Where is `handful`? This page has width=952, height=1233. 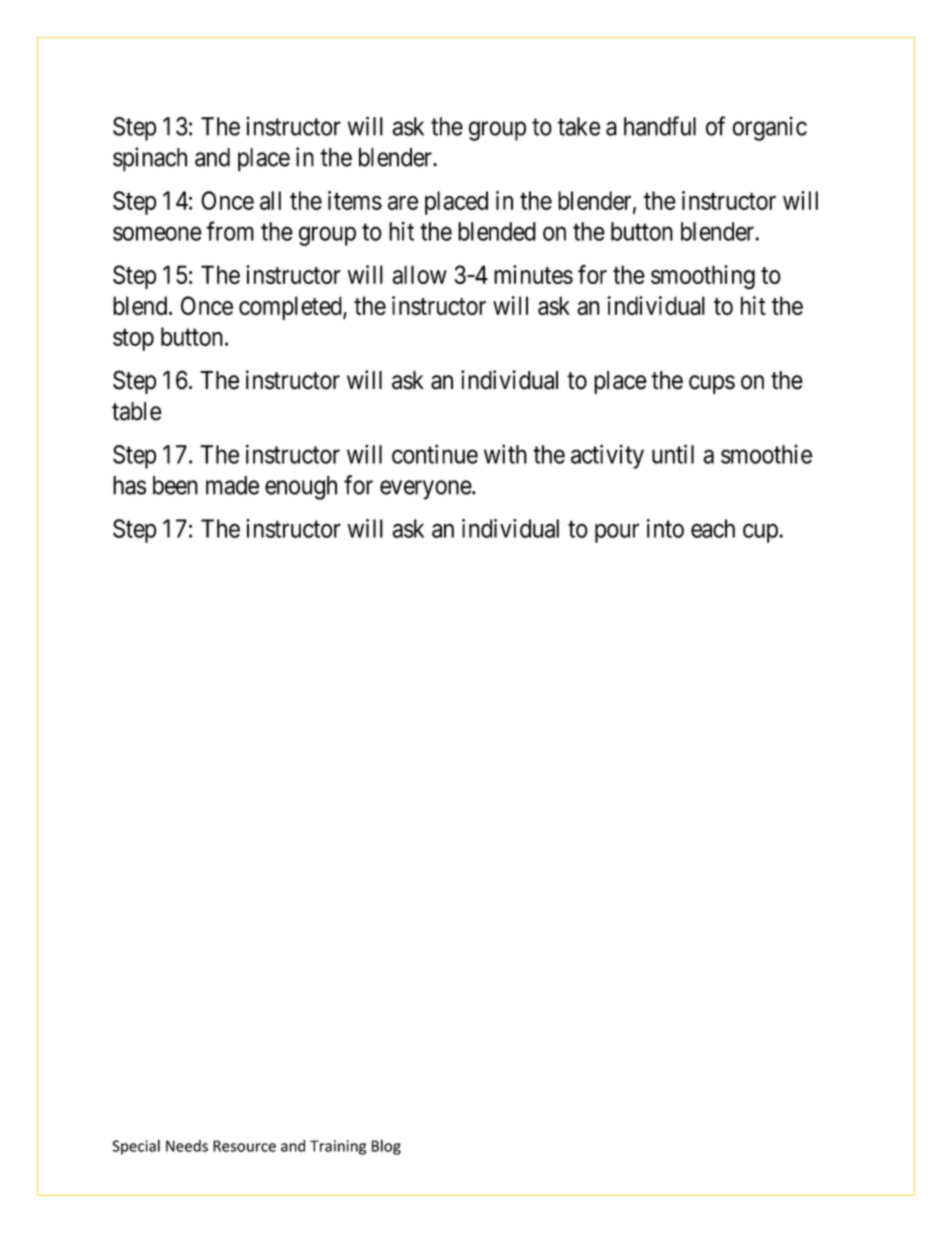
handful is located at coordinates (660, 126).
